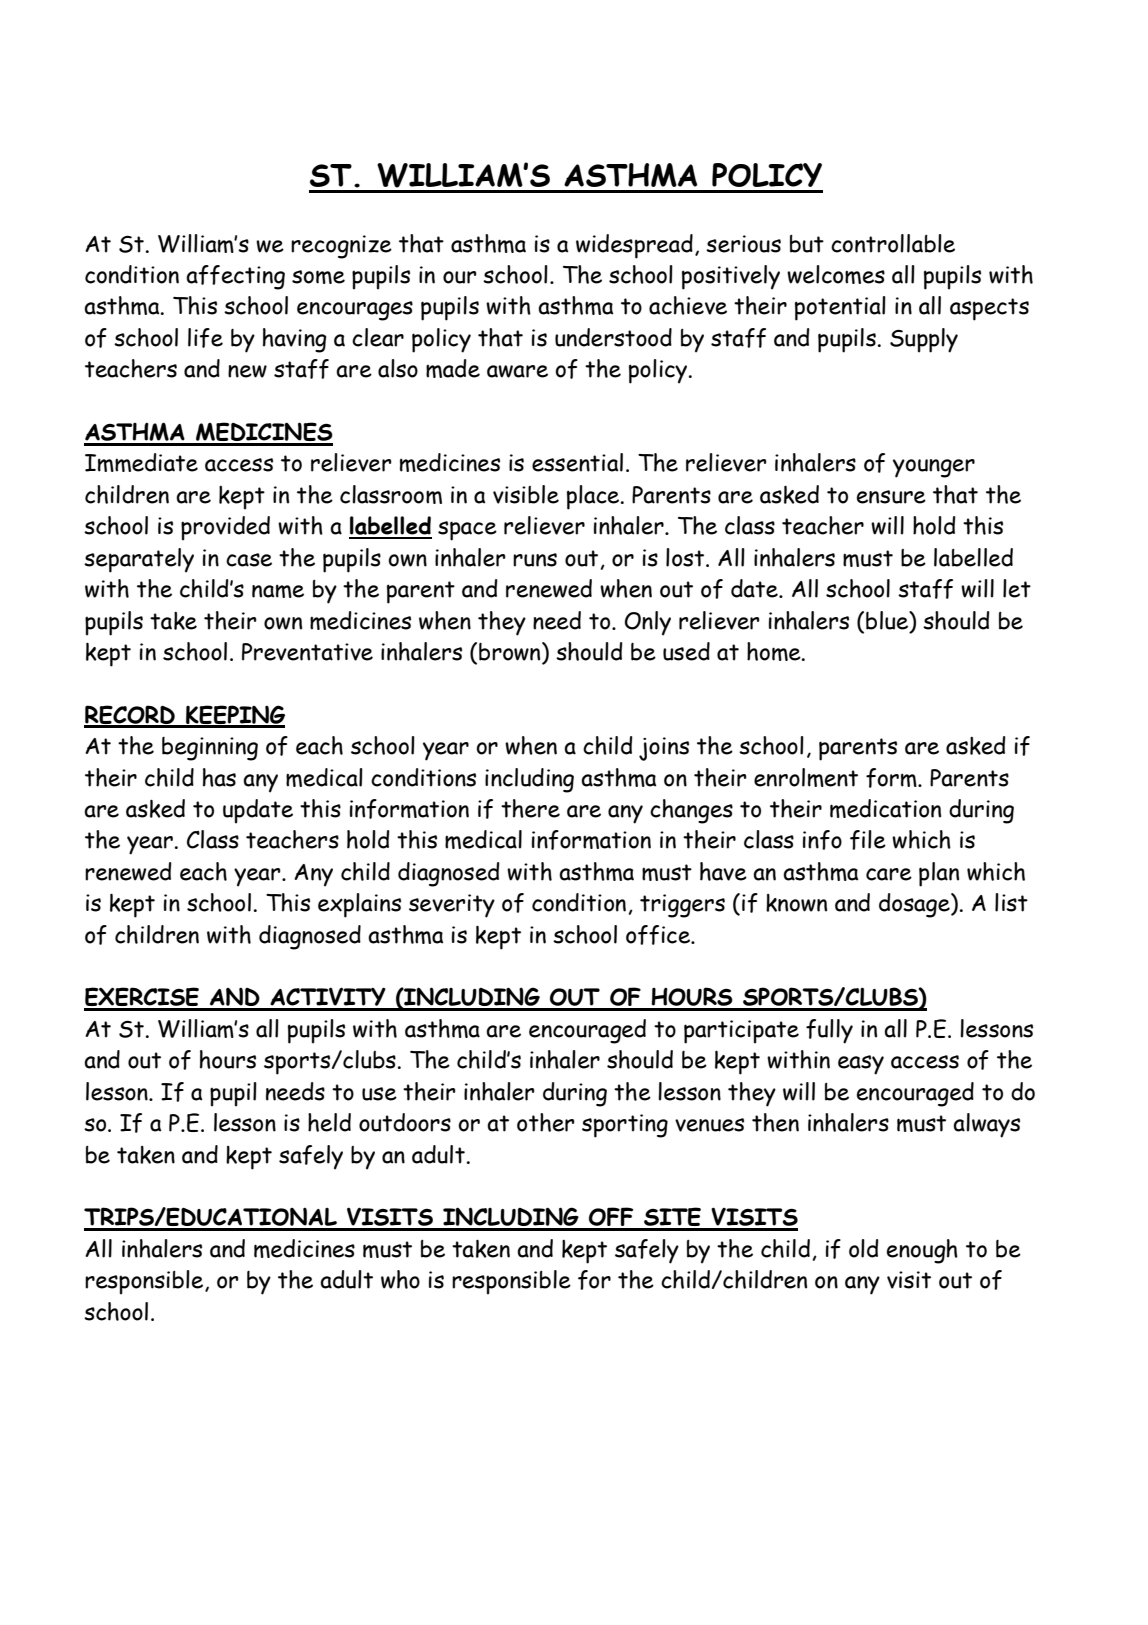 The image size is (1148, 1625). Describe the element at coordinates (922, 1251) in the screenshot. I see `enough` at that location.
